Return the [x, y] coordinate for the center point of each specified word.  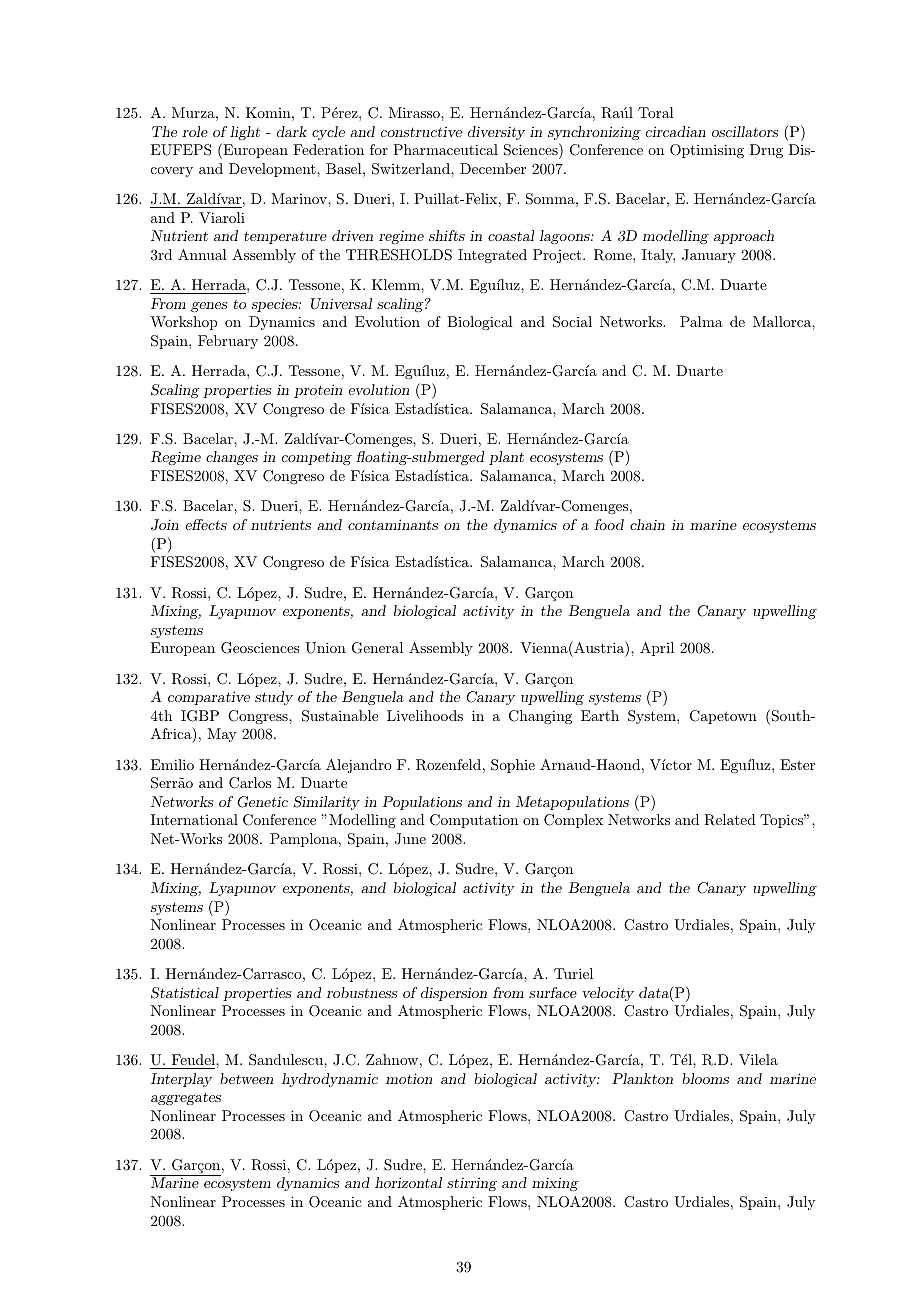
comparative [209, 698]
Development [273, 170]
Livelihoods [425, 715]
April [657, 649]
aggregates [186, 1099]
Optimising [707, 151]
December [493, 168]
